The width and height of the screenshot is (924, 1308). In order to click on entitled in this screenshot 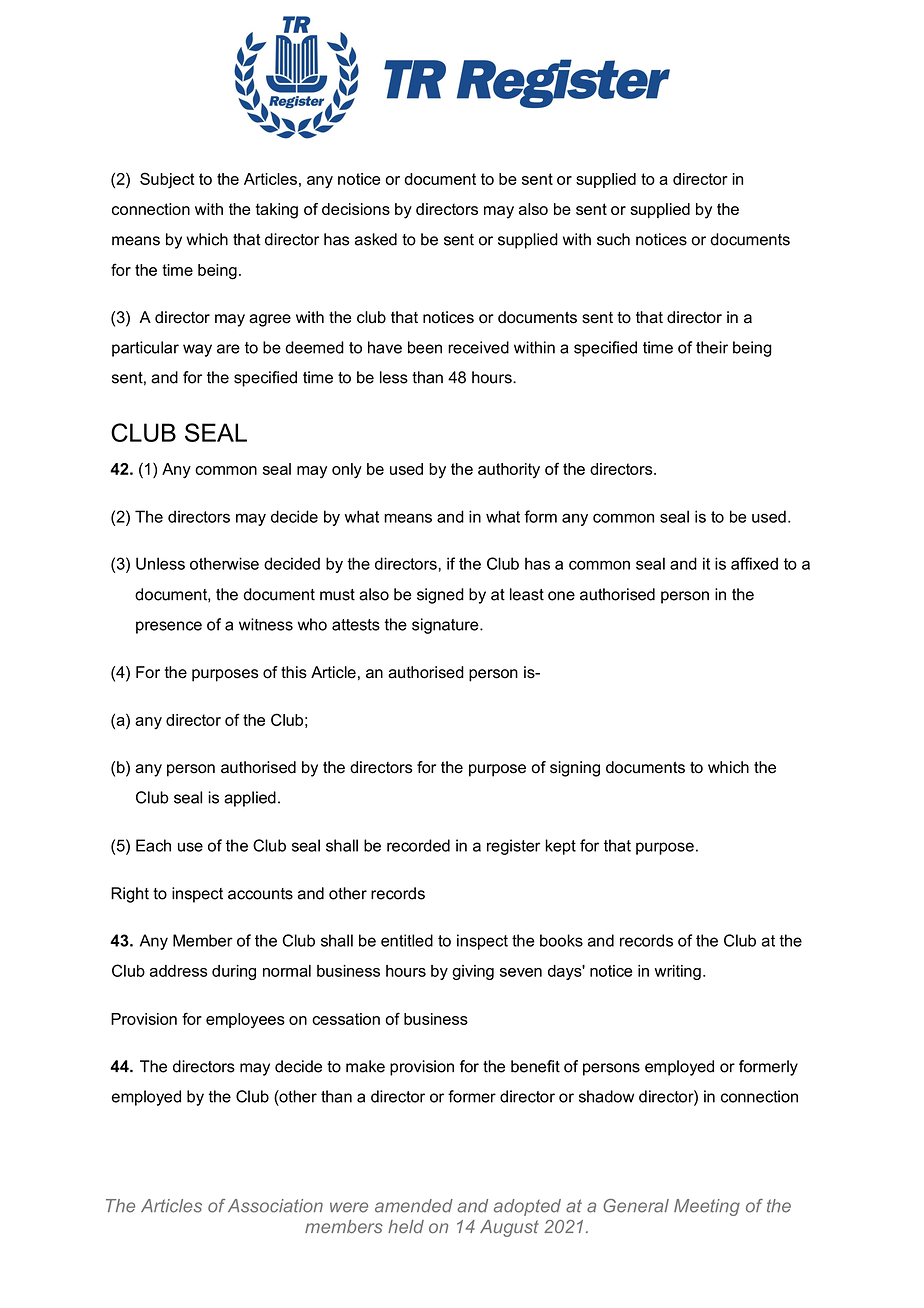, I will do `click(407, 940)`.
